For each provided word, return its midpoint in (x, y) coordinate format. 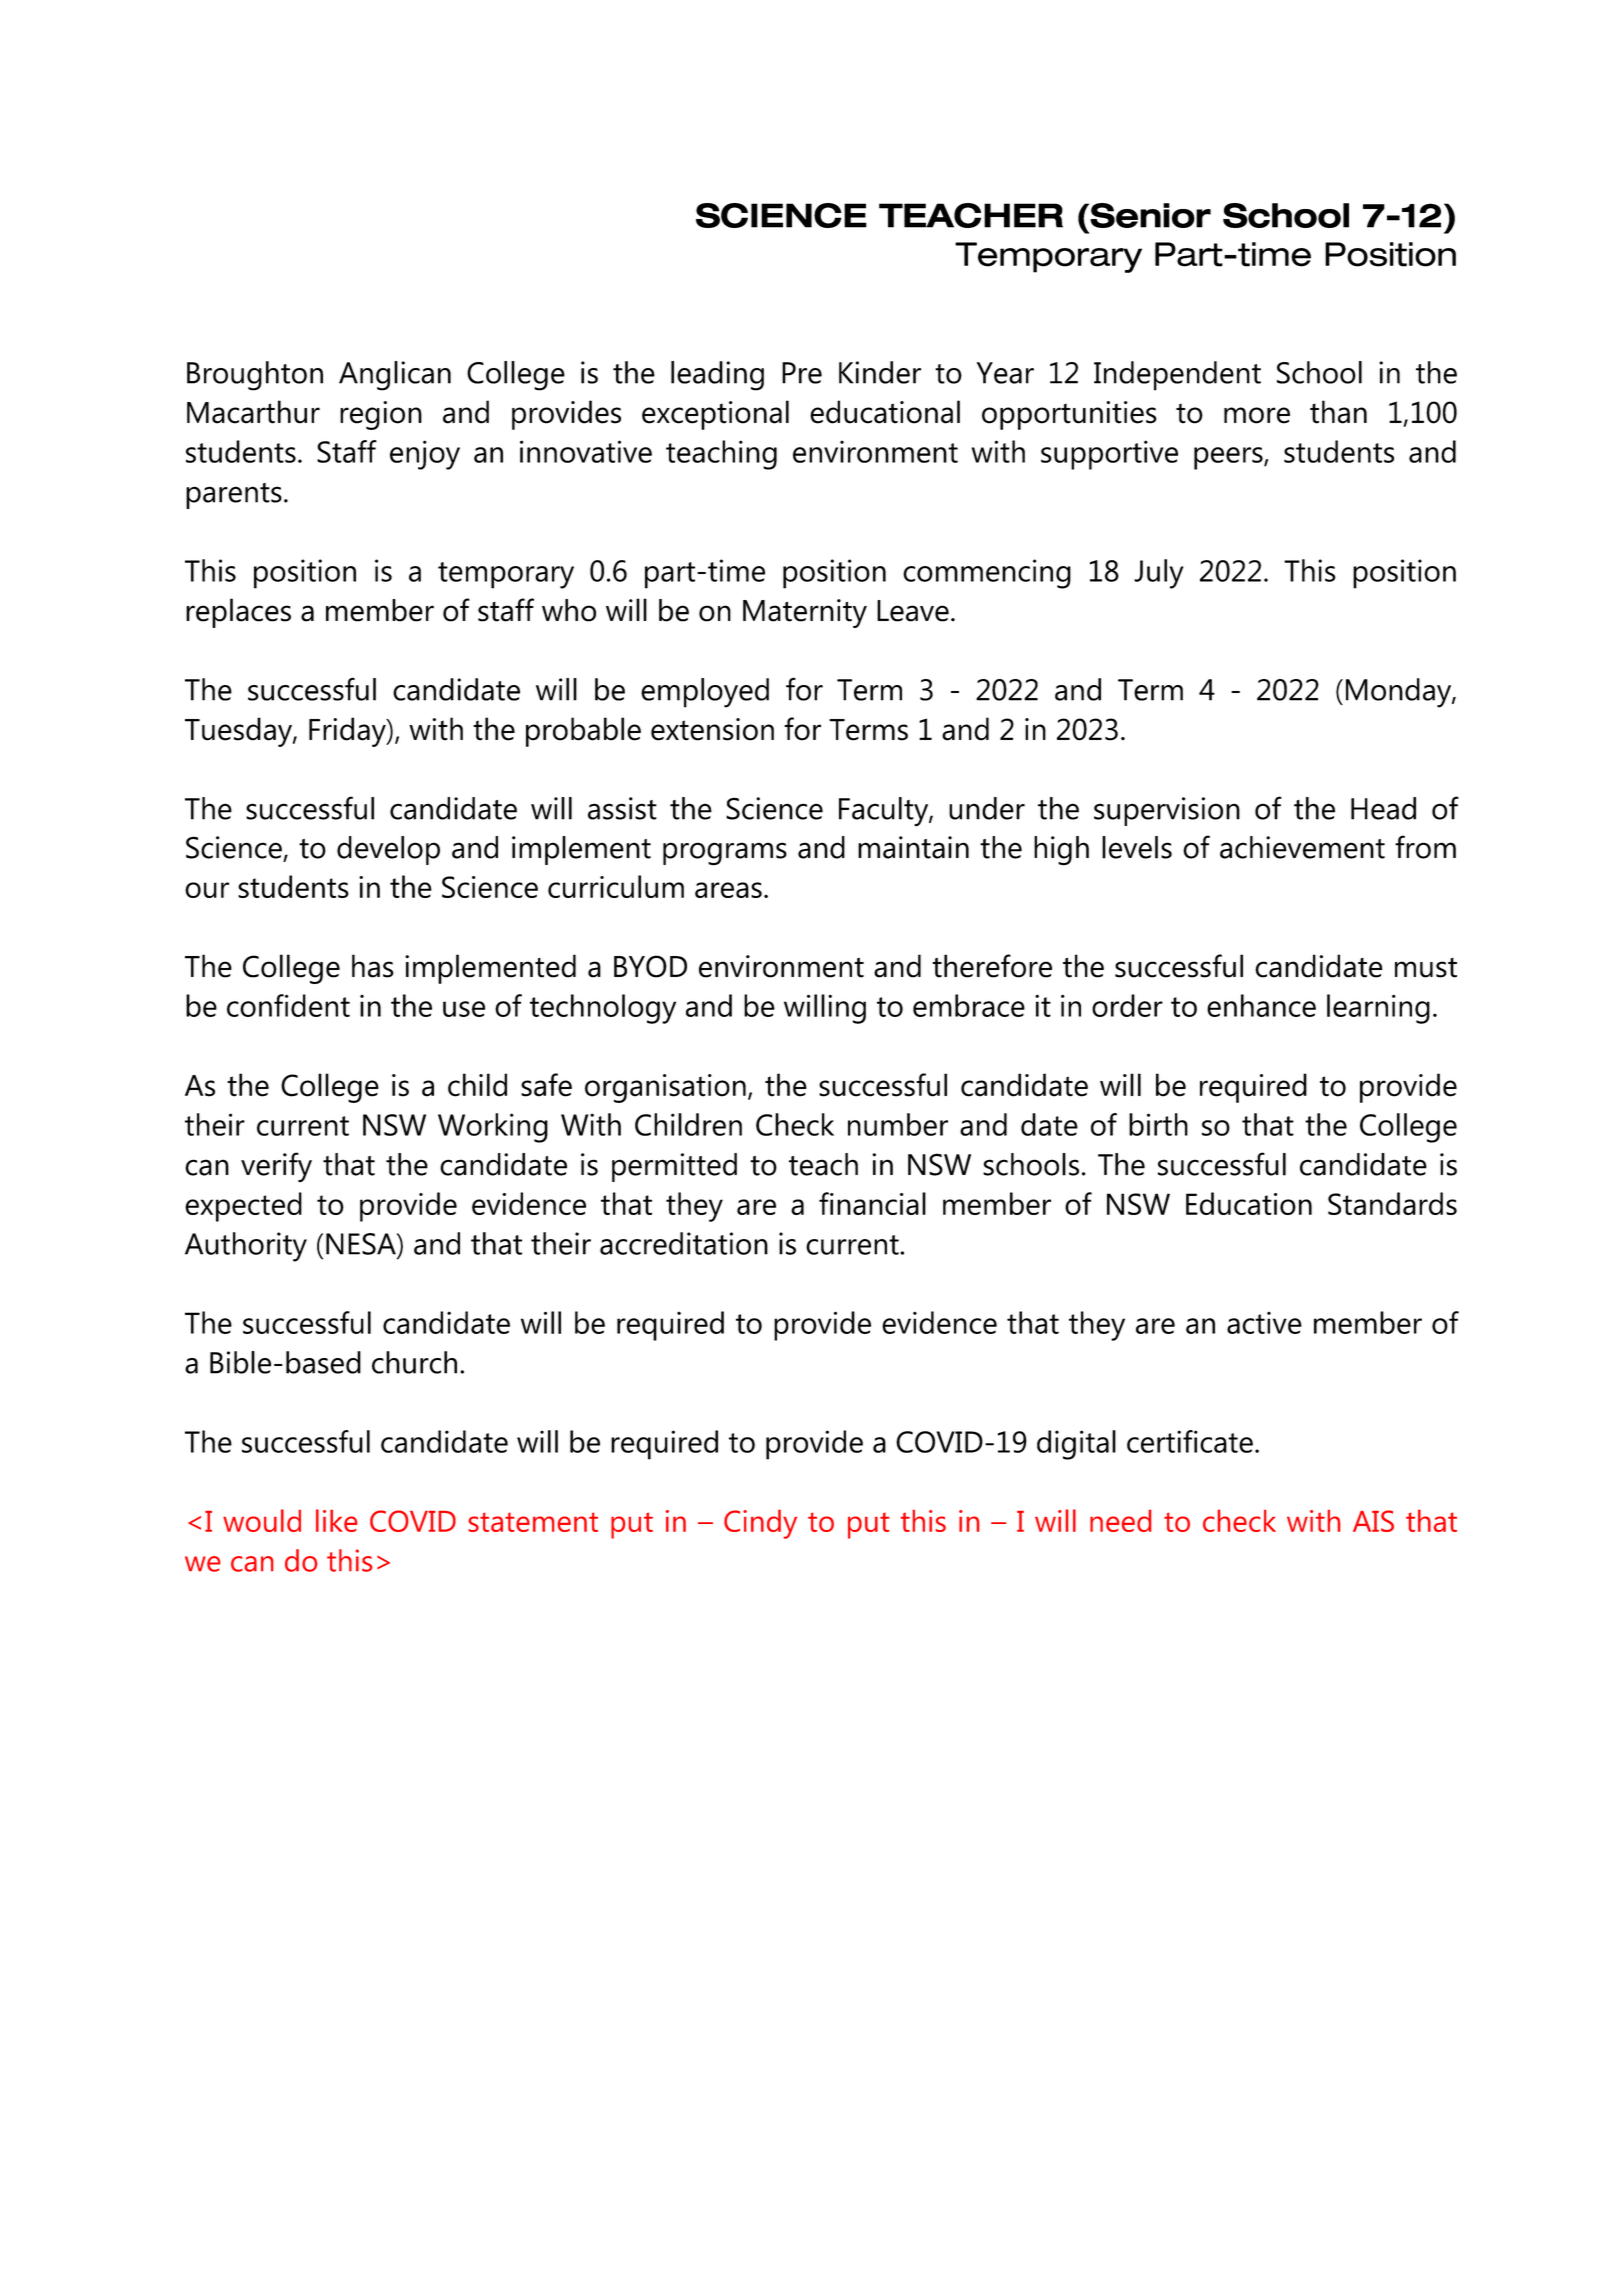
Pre (802, 373)
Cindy (760, 1524)
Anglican (395, 376)
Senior (1150, 215)
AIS (1373, 1521)
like (336, 1520)
